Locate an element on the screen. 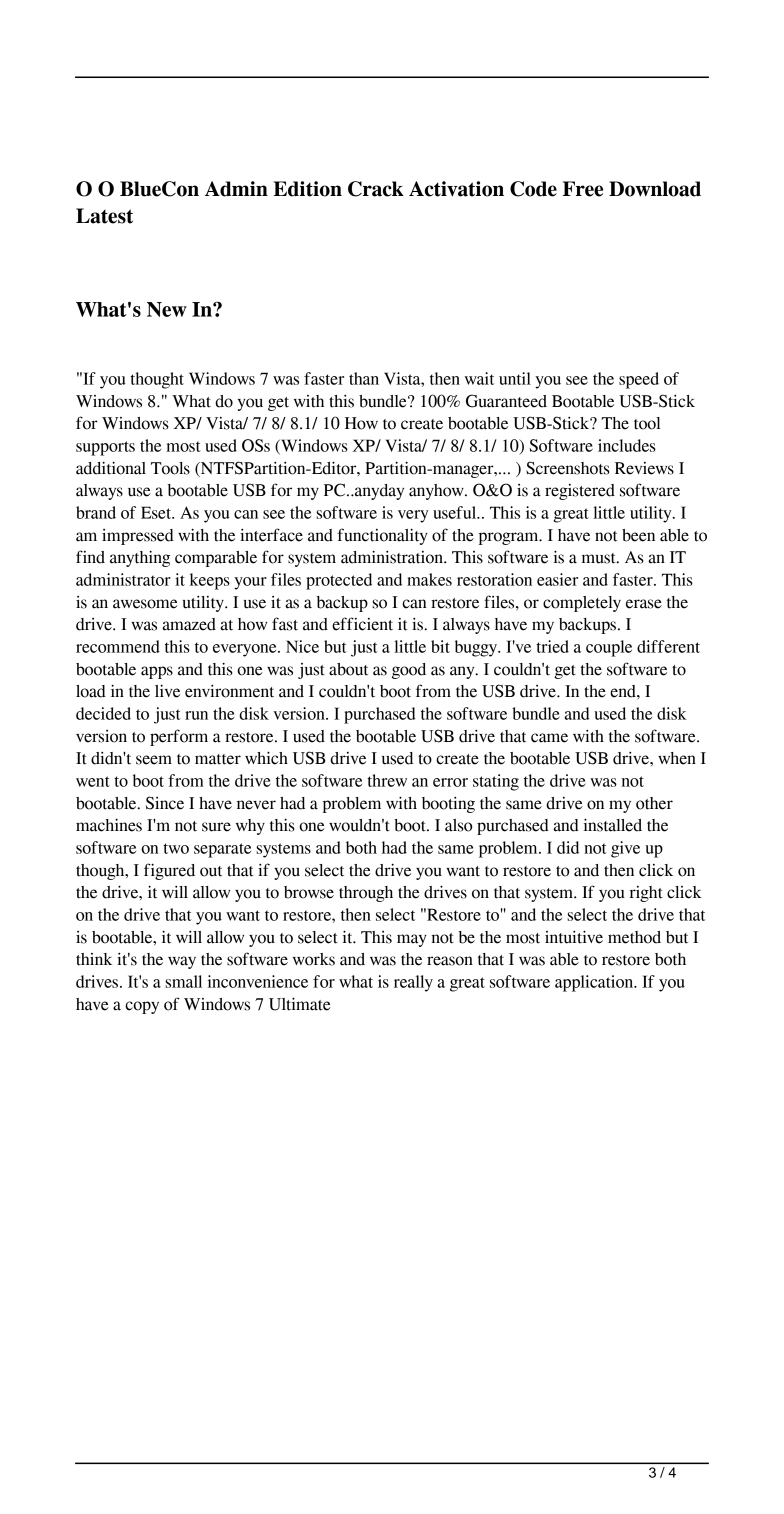 This screenshot has height=1514, width=784. Free is located at coordinates (583, 189).
